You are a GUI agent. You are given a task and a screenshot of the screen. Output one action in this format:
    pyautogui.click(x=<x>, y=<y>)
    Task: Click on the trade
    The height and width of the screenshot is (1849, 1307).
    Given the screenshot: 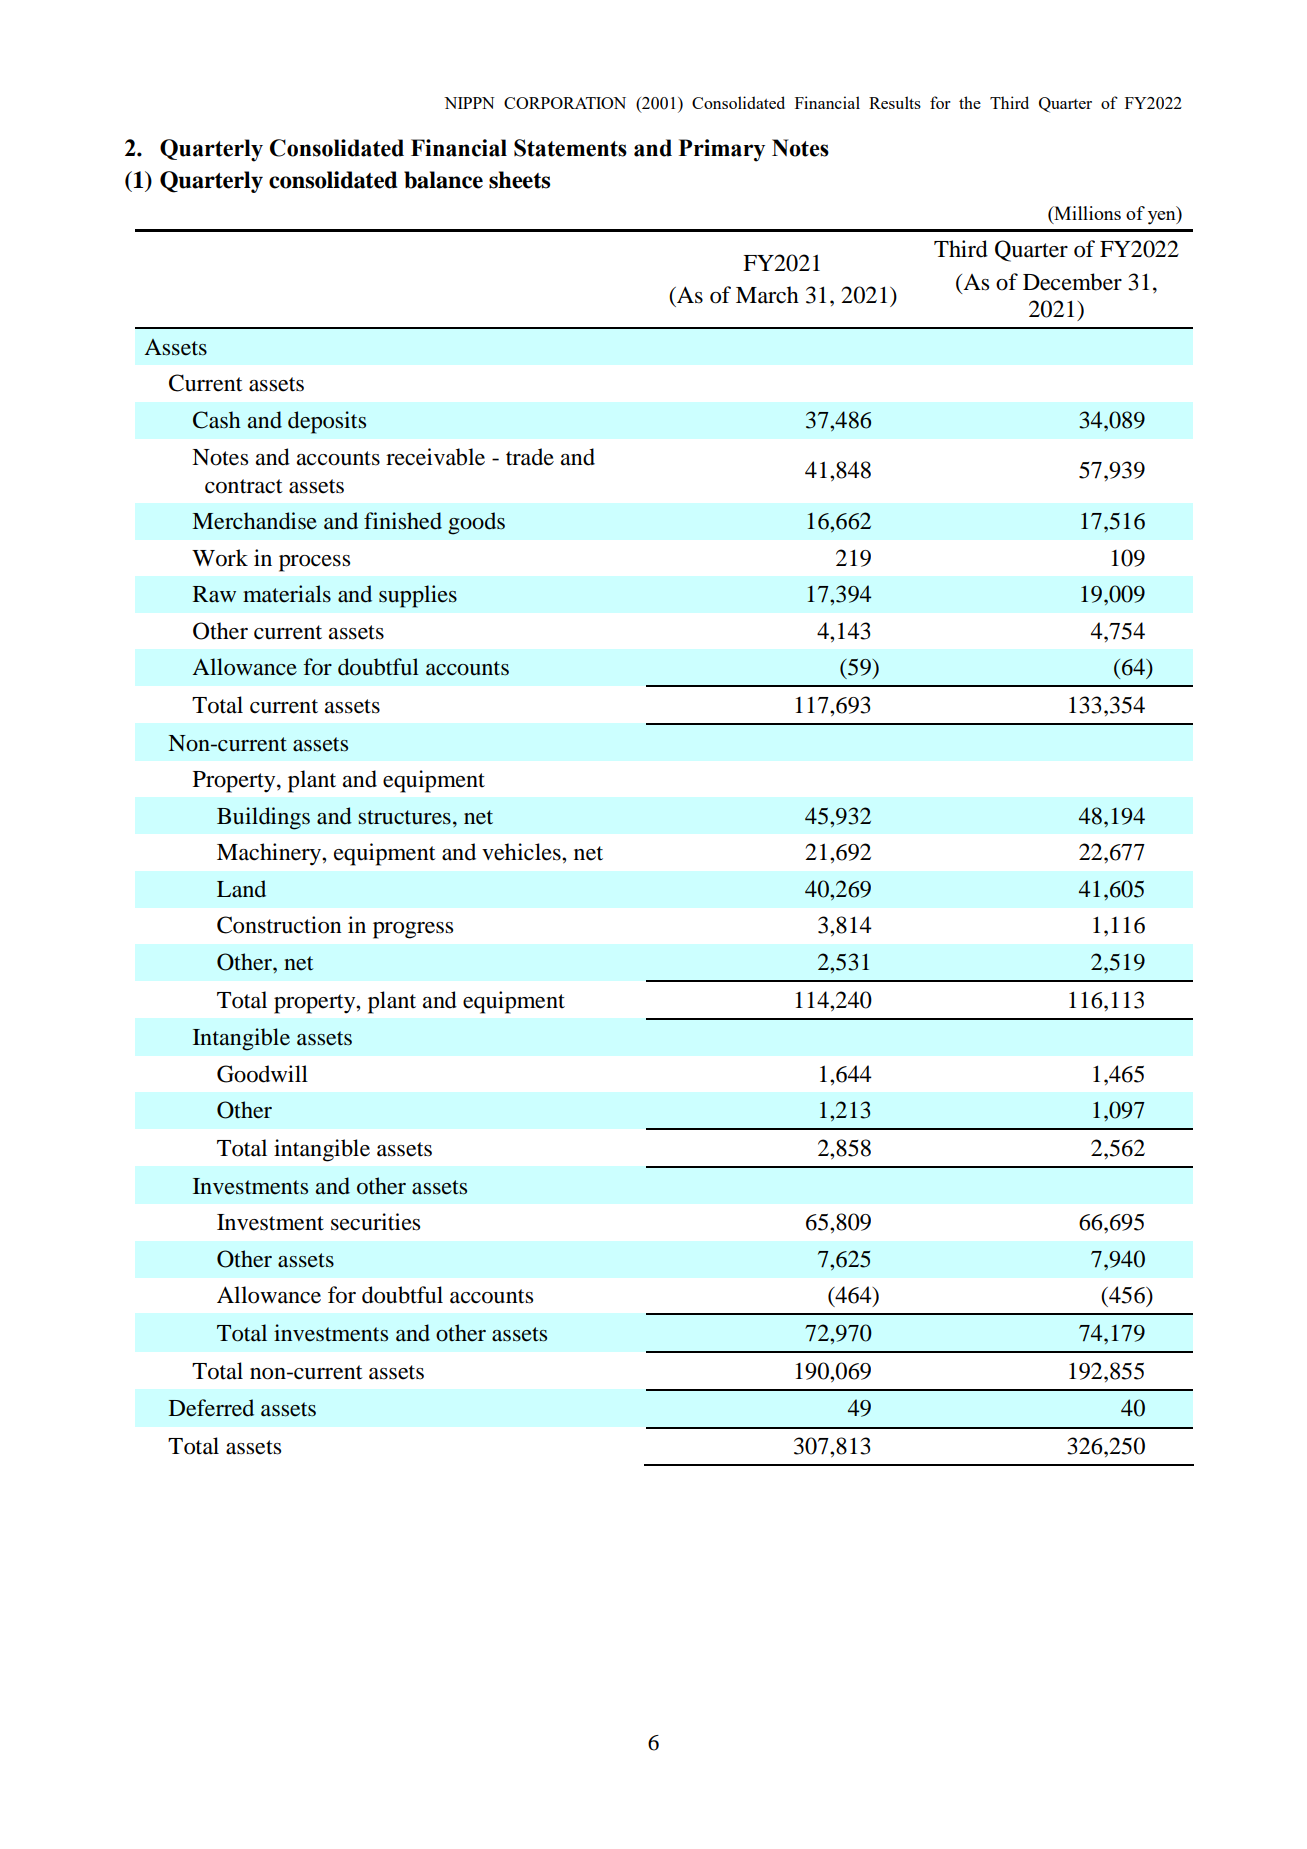 What is the action you would take?
    pyautogui.click(x=530, y=457)
